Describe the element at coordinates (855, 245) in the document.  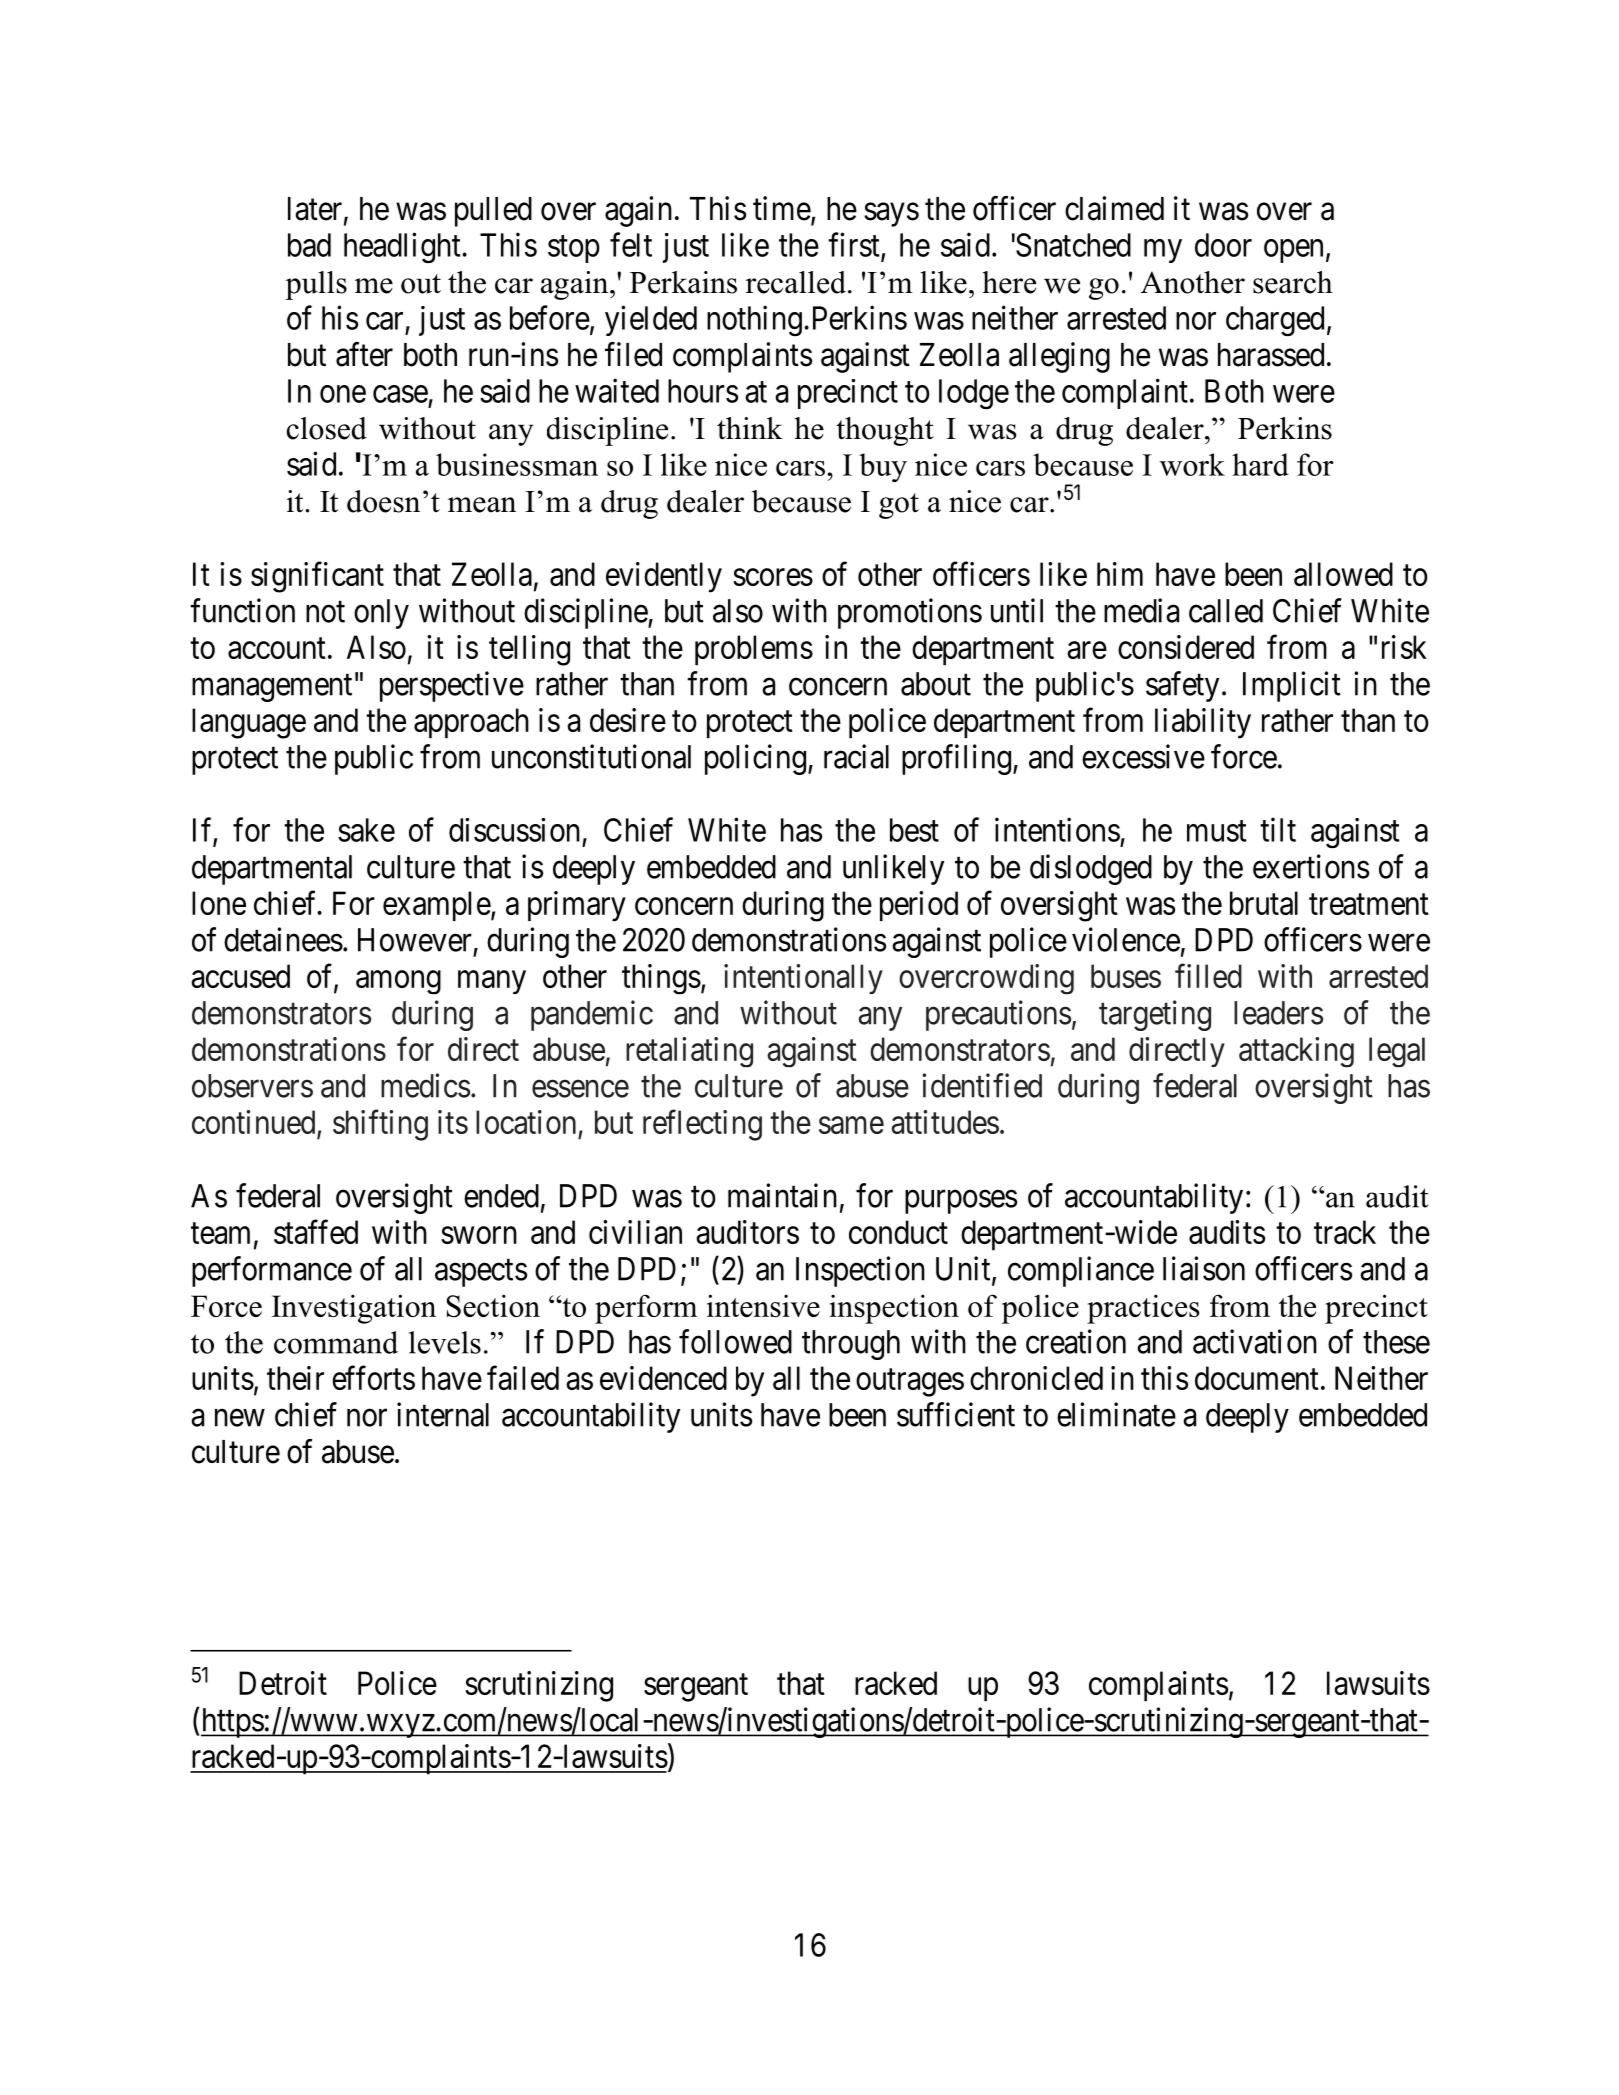
I see `first` at that location.
